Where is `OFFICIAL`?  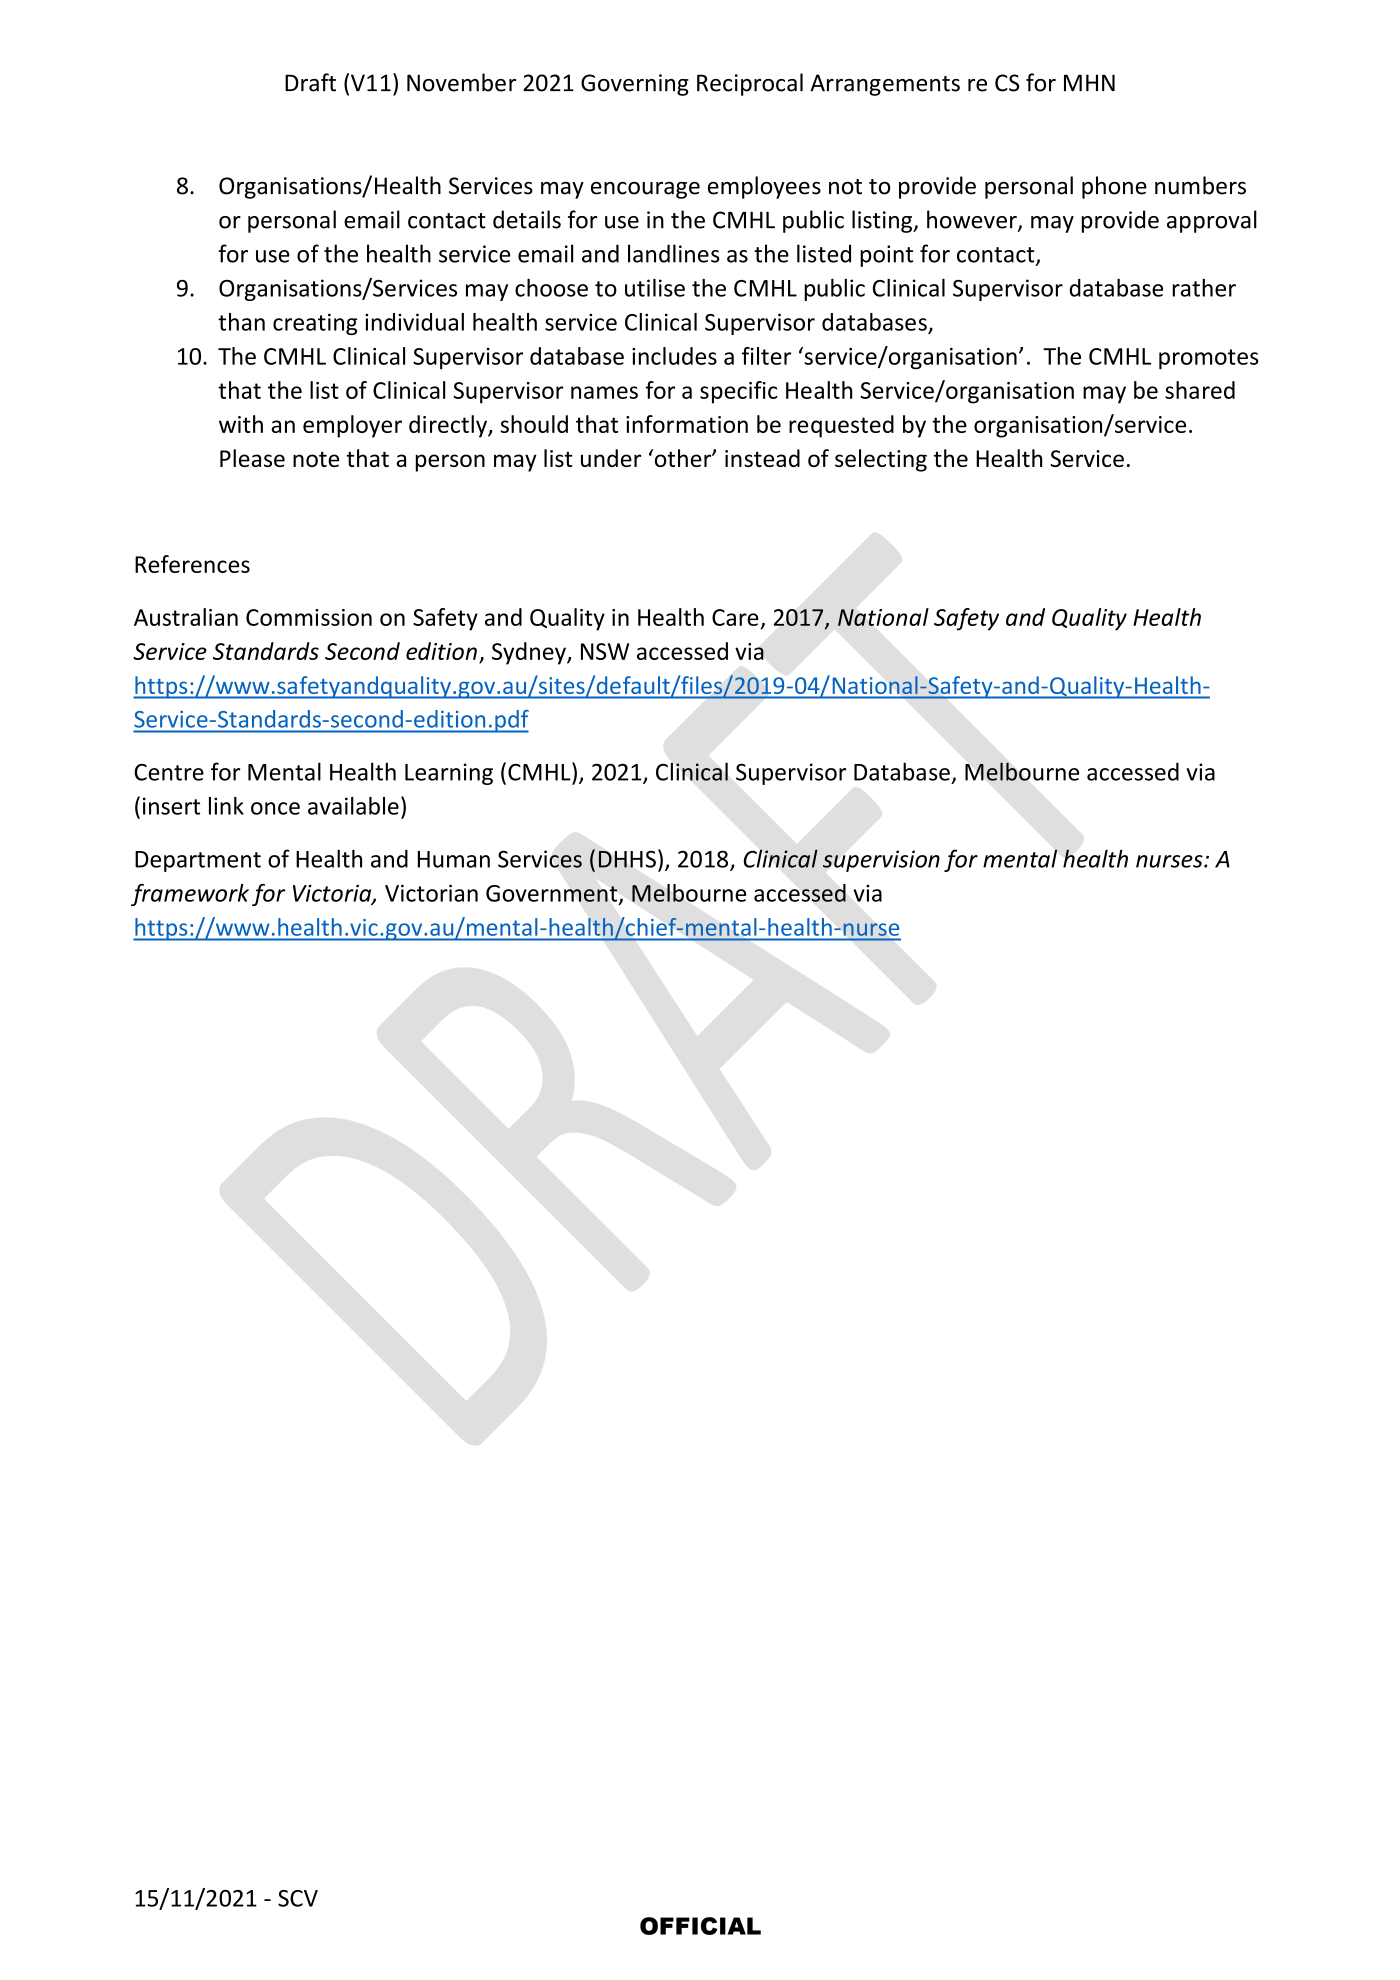
OFFICIAL is located at coordinates (700, 1926).
